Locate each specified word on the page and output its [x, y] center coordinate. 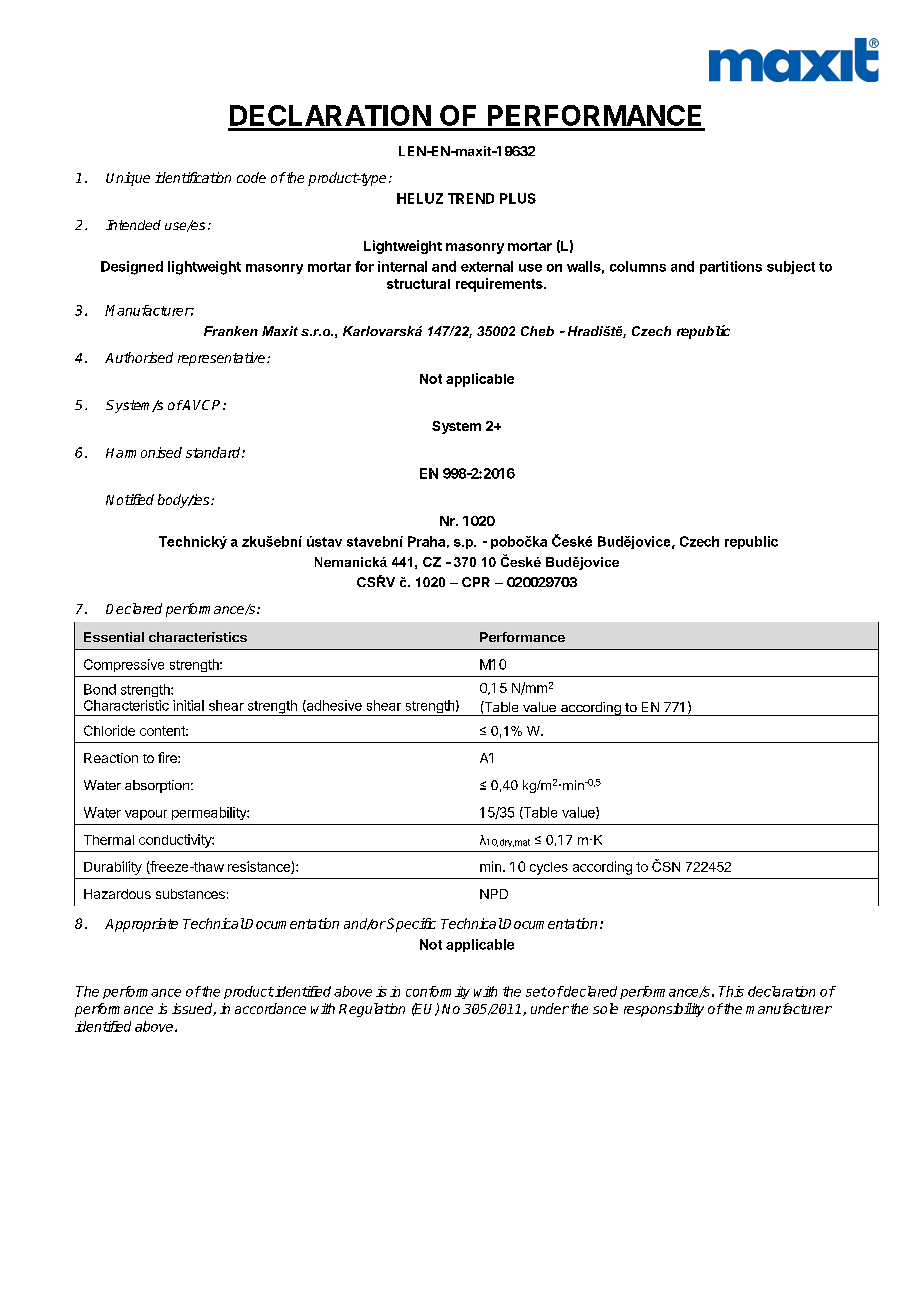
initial [188, 705]
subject [791, 267]
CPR [476, 582]
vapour [146, 815]
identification [193, 177]
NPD [494, 894]
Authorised [139, 357]
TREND [471, 198]
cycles [549, 868]
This [731, 991]
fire [168, 757]
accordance [270, 1008]
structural [418, 284]
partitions [731, 267]
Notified [130, 499]
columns [638, 266]
